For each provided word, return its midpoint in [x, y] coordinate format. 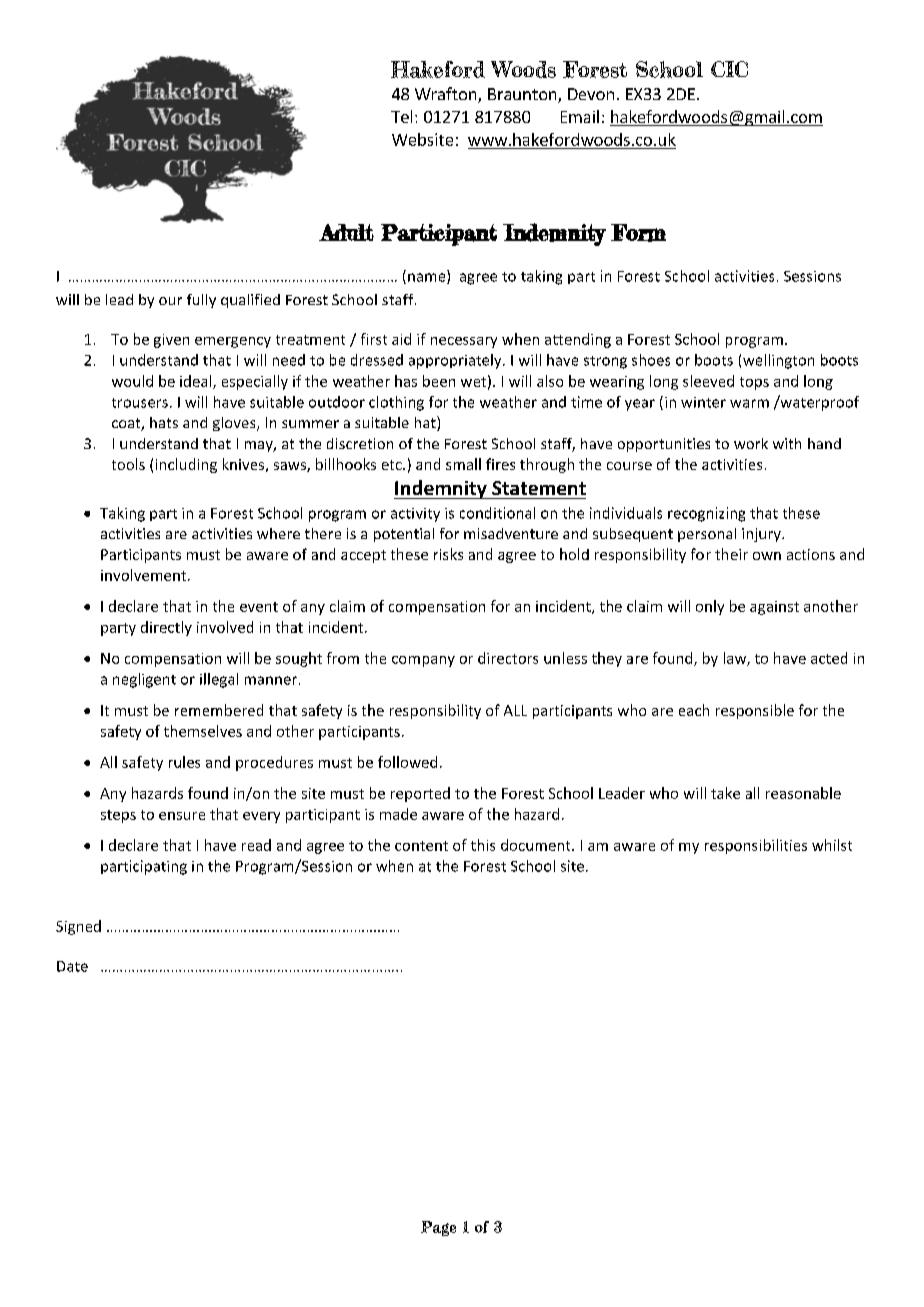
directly [166, 628]
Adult [346, 232]
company [423, 661]
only [710, 607]
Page [438, 1228]
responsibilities [756, 846]
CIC [729, 69]
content [421, 846]
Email [580, 116]
